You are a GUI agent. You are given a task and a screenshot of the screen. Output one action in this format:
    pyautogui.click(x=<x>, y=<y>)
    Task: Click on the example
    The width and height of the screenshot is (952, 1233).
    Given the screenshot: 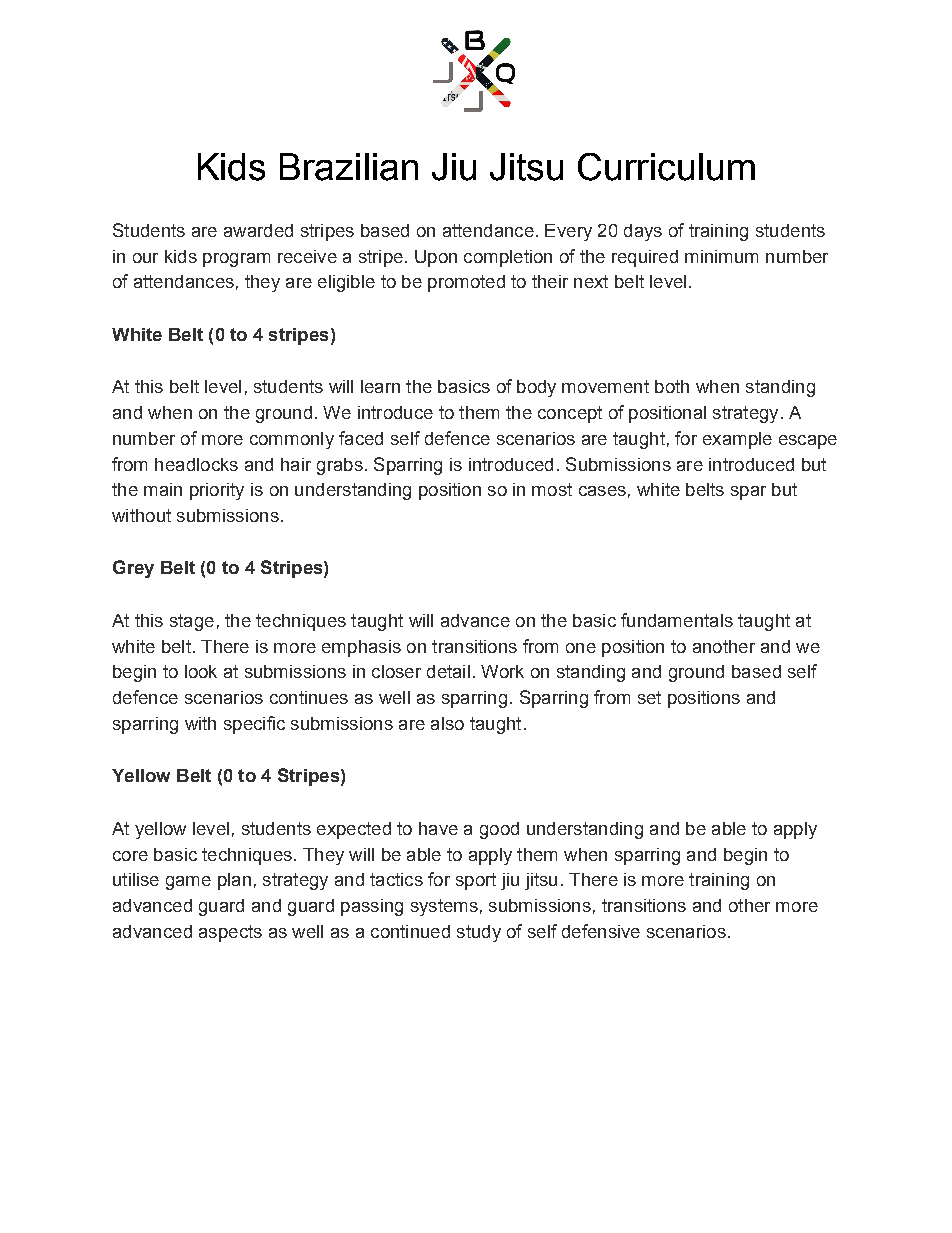 What is the action you would take?
    pyautogui.click(x=737, y=440)
